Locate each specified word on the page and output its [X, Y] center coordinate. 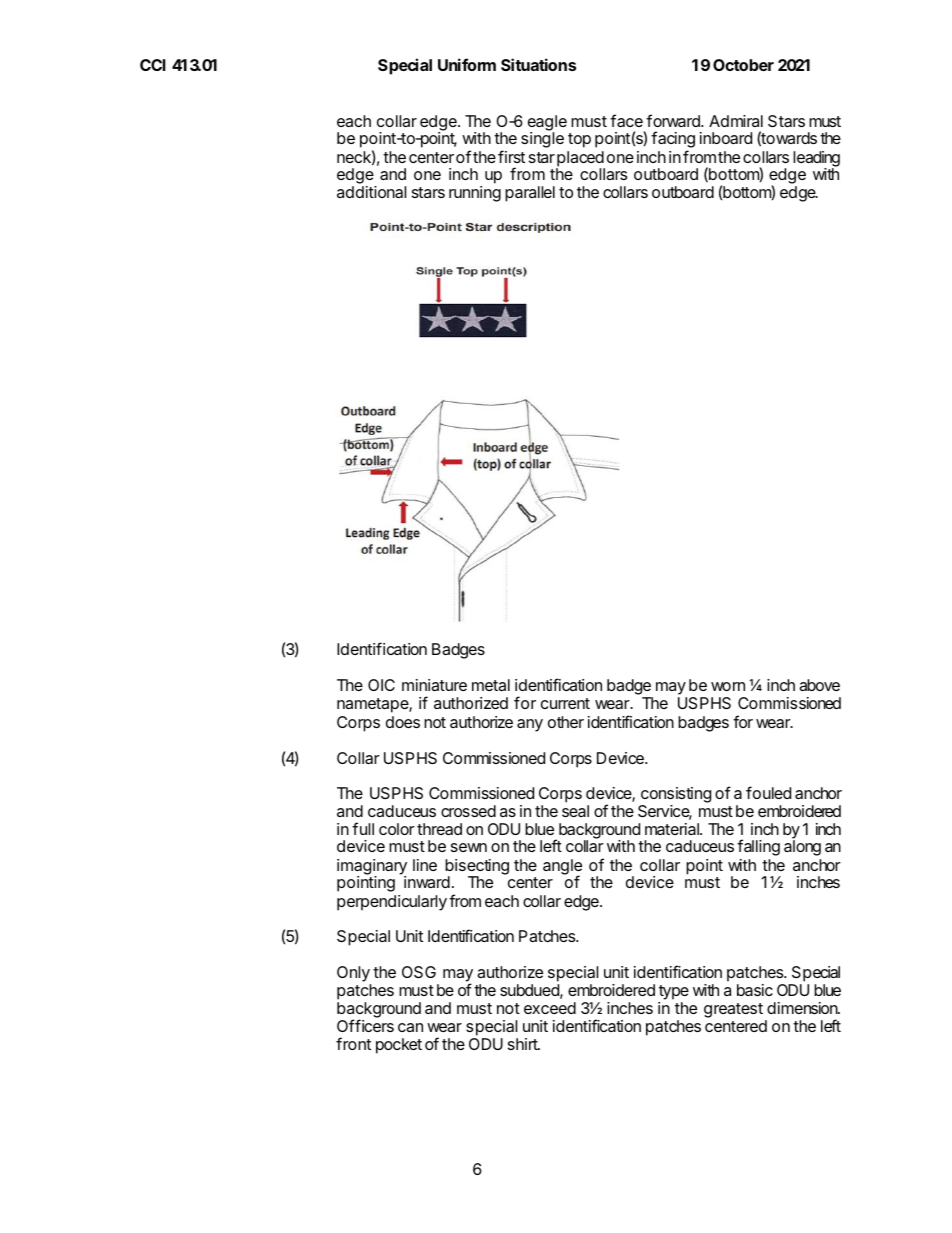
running [475, 194]
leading [816, 160]
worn [728, 686]
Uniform [467, 64]
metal [491, 685]
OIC [381, 685]
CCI [153, 65]
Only [354, 975]
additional [371, 192]
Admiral [736, 121]
